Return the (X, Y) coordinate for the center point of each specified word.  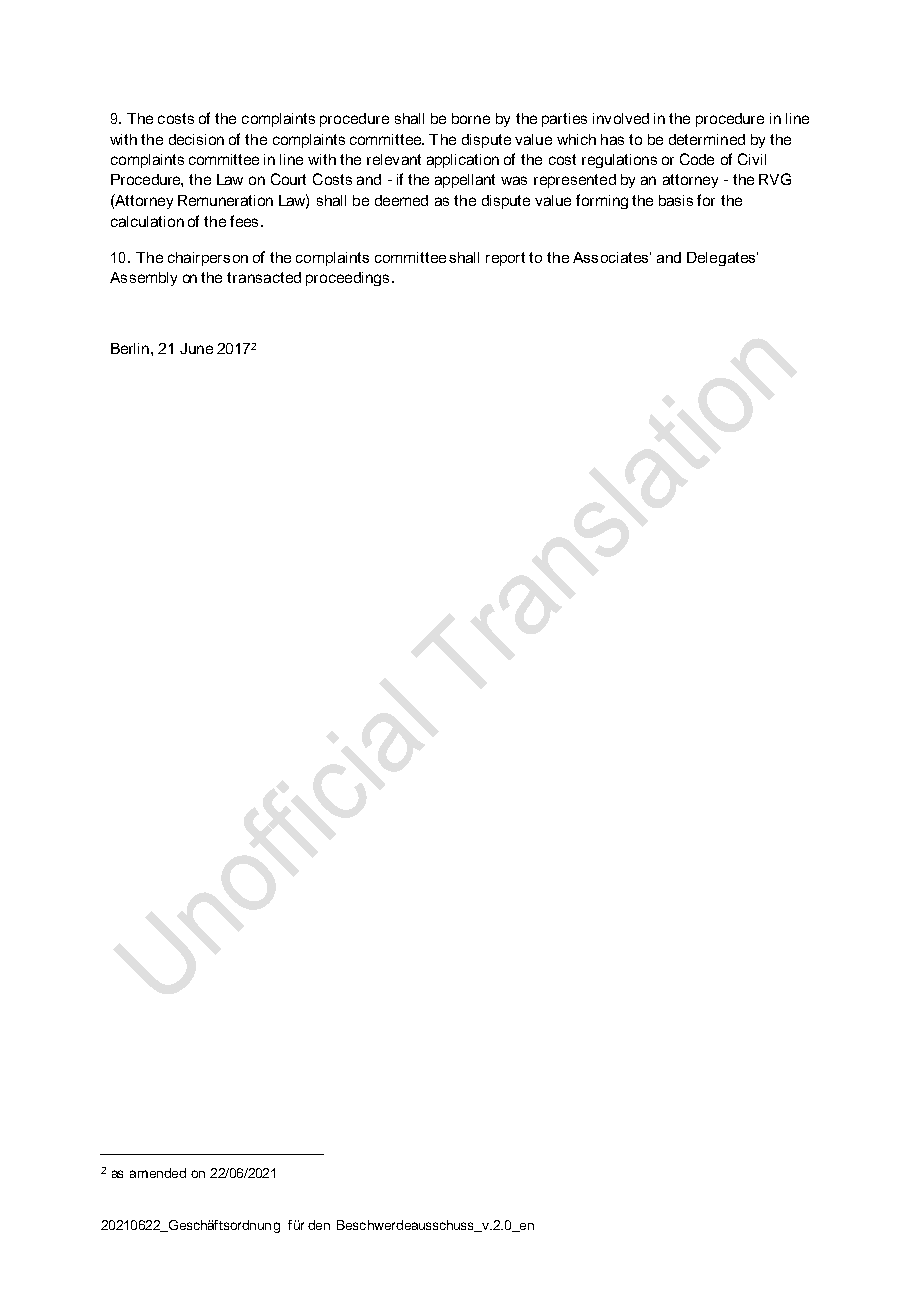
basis (676, 200)
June (196, 348)
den (319, 1225)
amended (158, 1173)
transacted (264, 277)
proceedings (347, 279)
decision (196, 139)
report (505, 259)
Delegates (722, 259)
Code (697, 159)
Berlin (131, 348)
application (463, 161)
